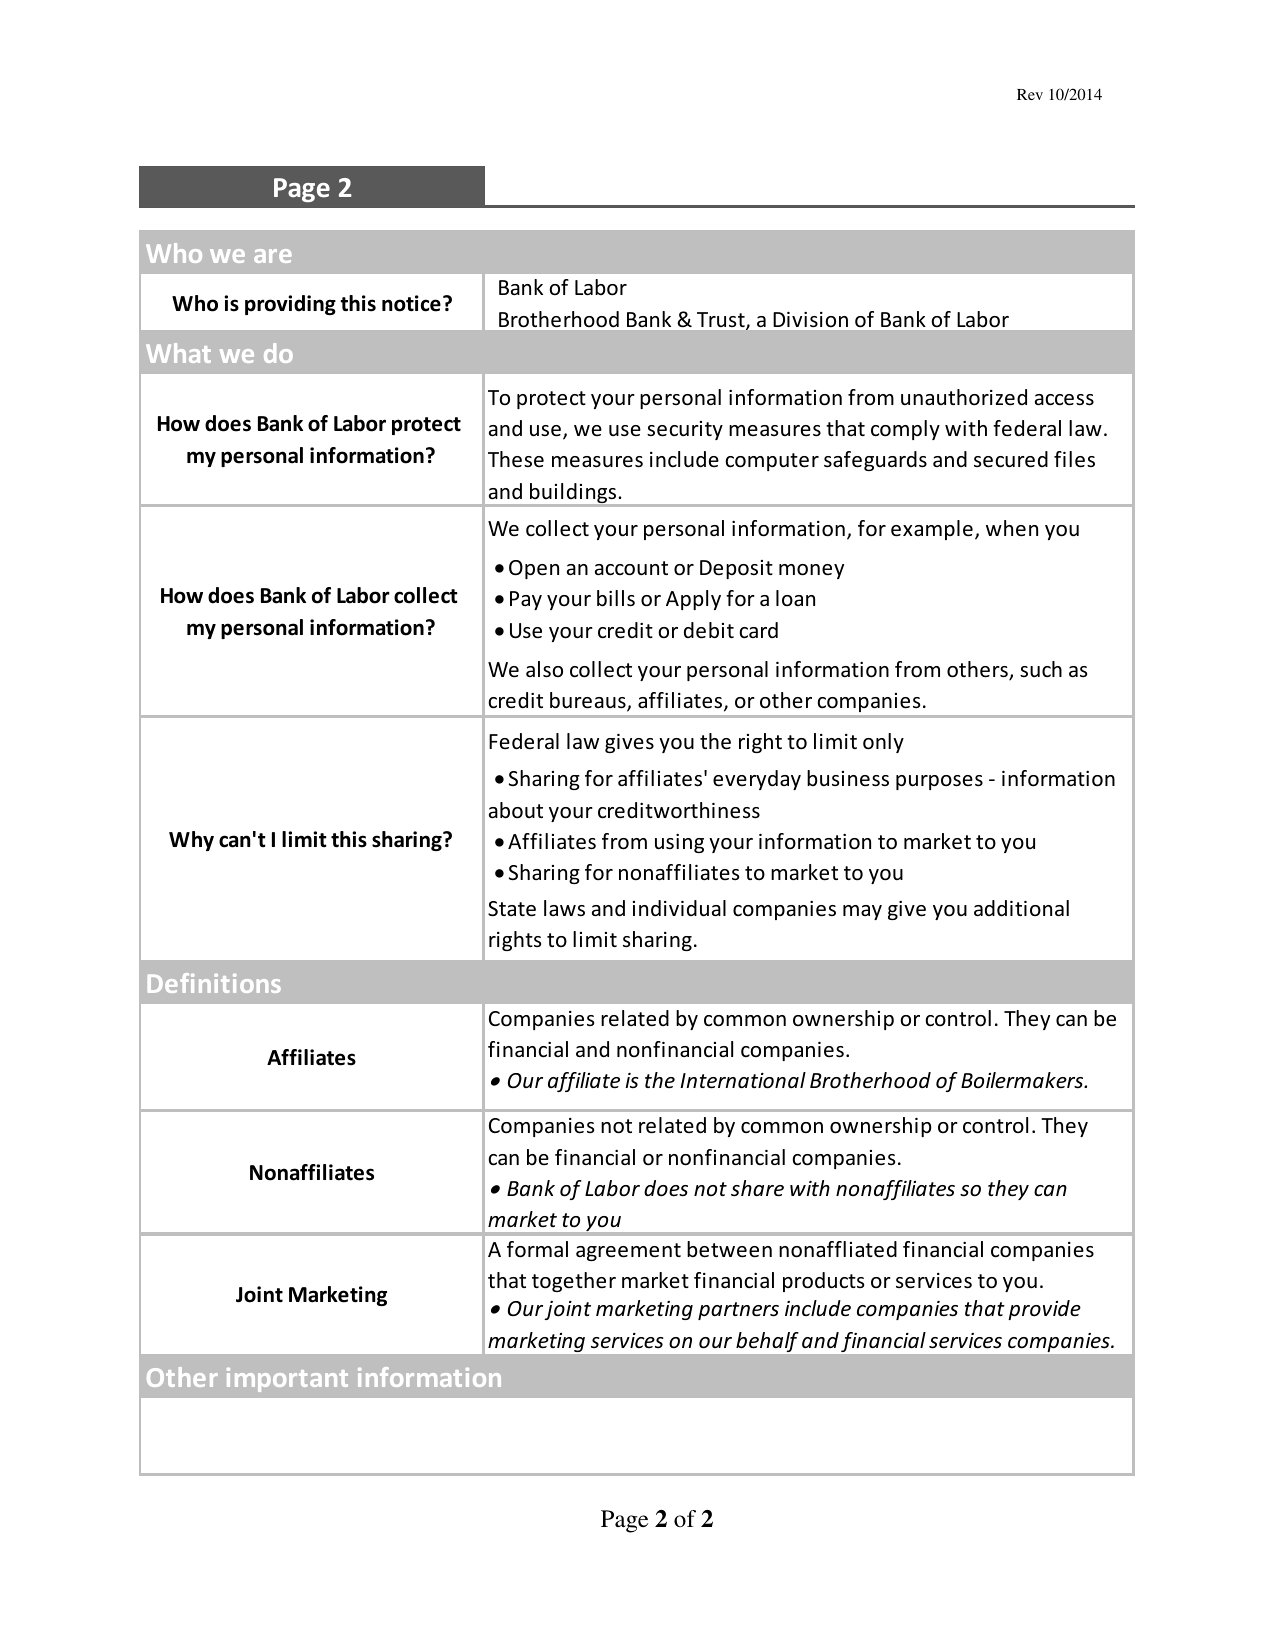 The width and height of the image is (1276, 1651). Describe the element at coordinates (574, 1282) in the image. I see `together` at that location.
